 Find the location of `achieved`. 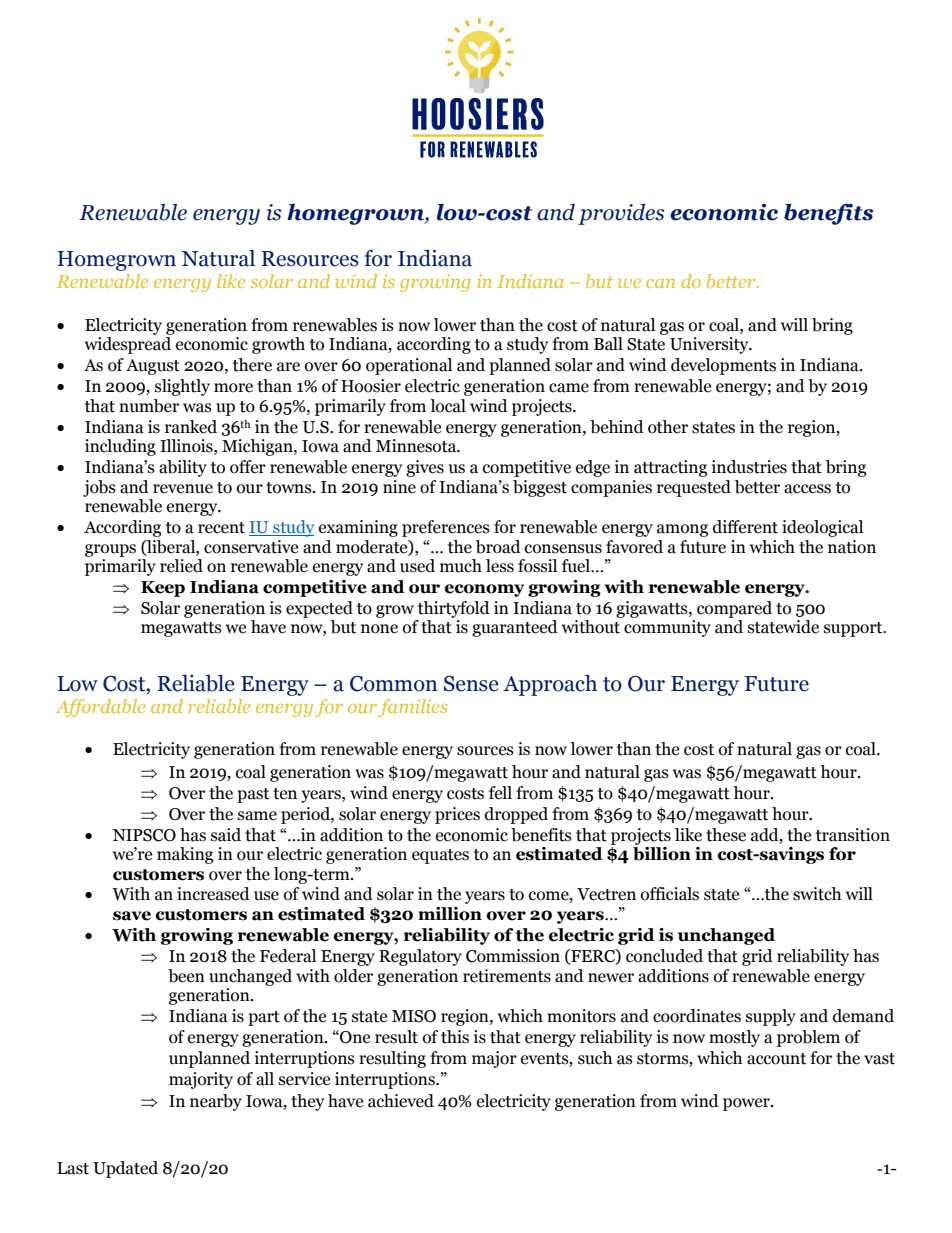

achieved is located at coordinates (401, 1101).
